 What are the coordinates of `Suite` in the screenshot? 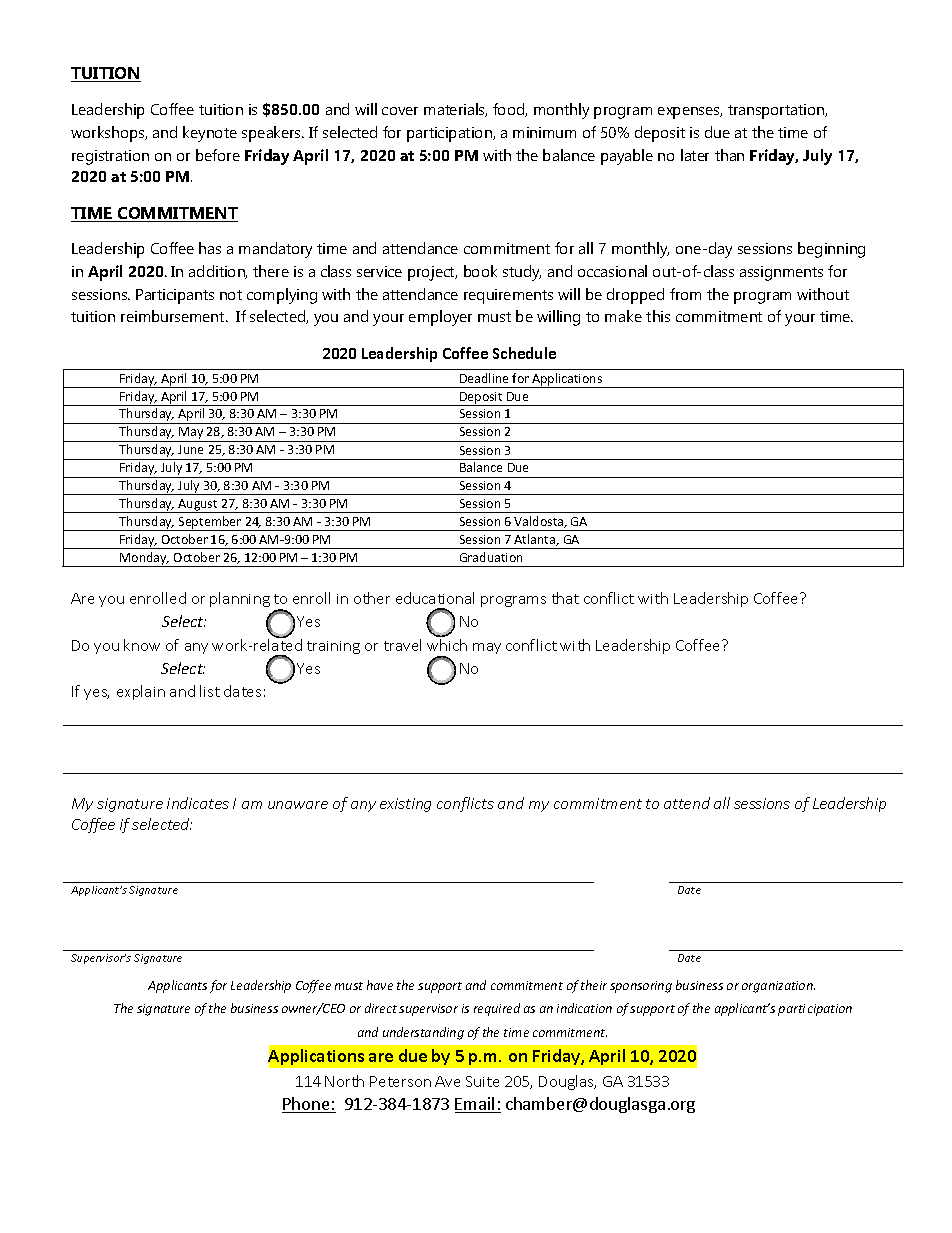 It's located at (482, 1081).
